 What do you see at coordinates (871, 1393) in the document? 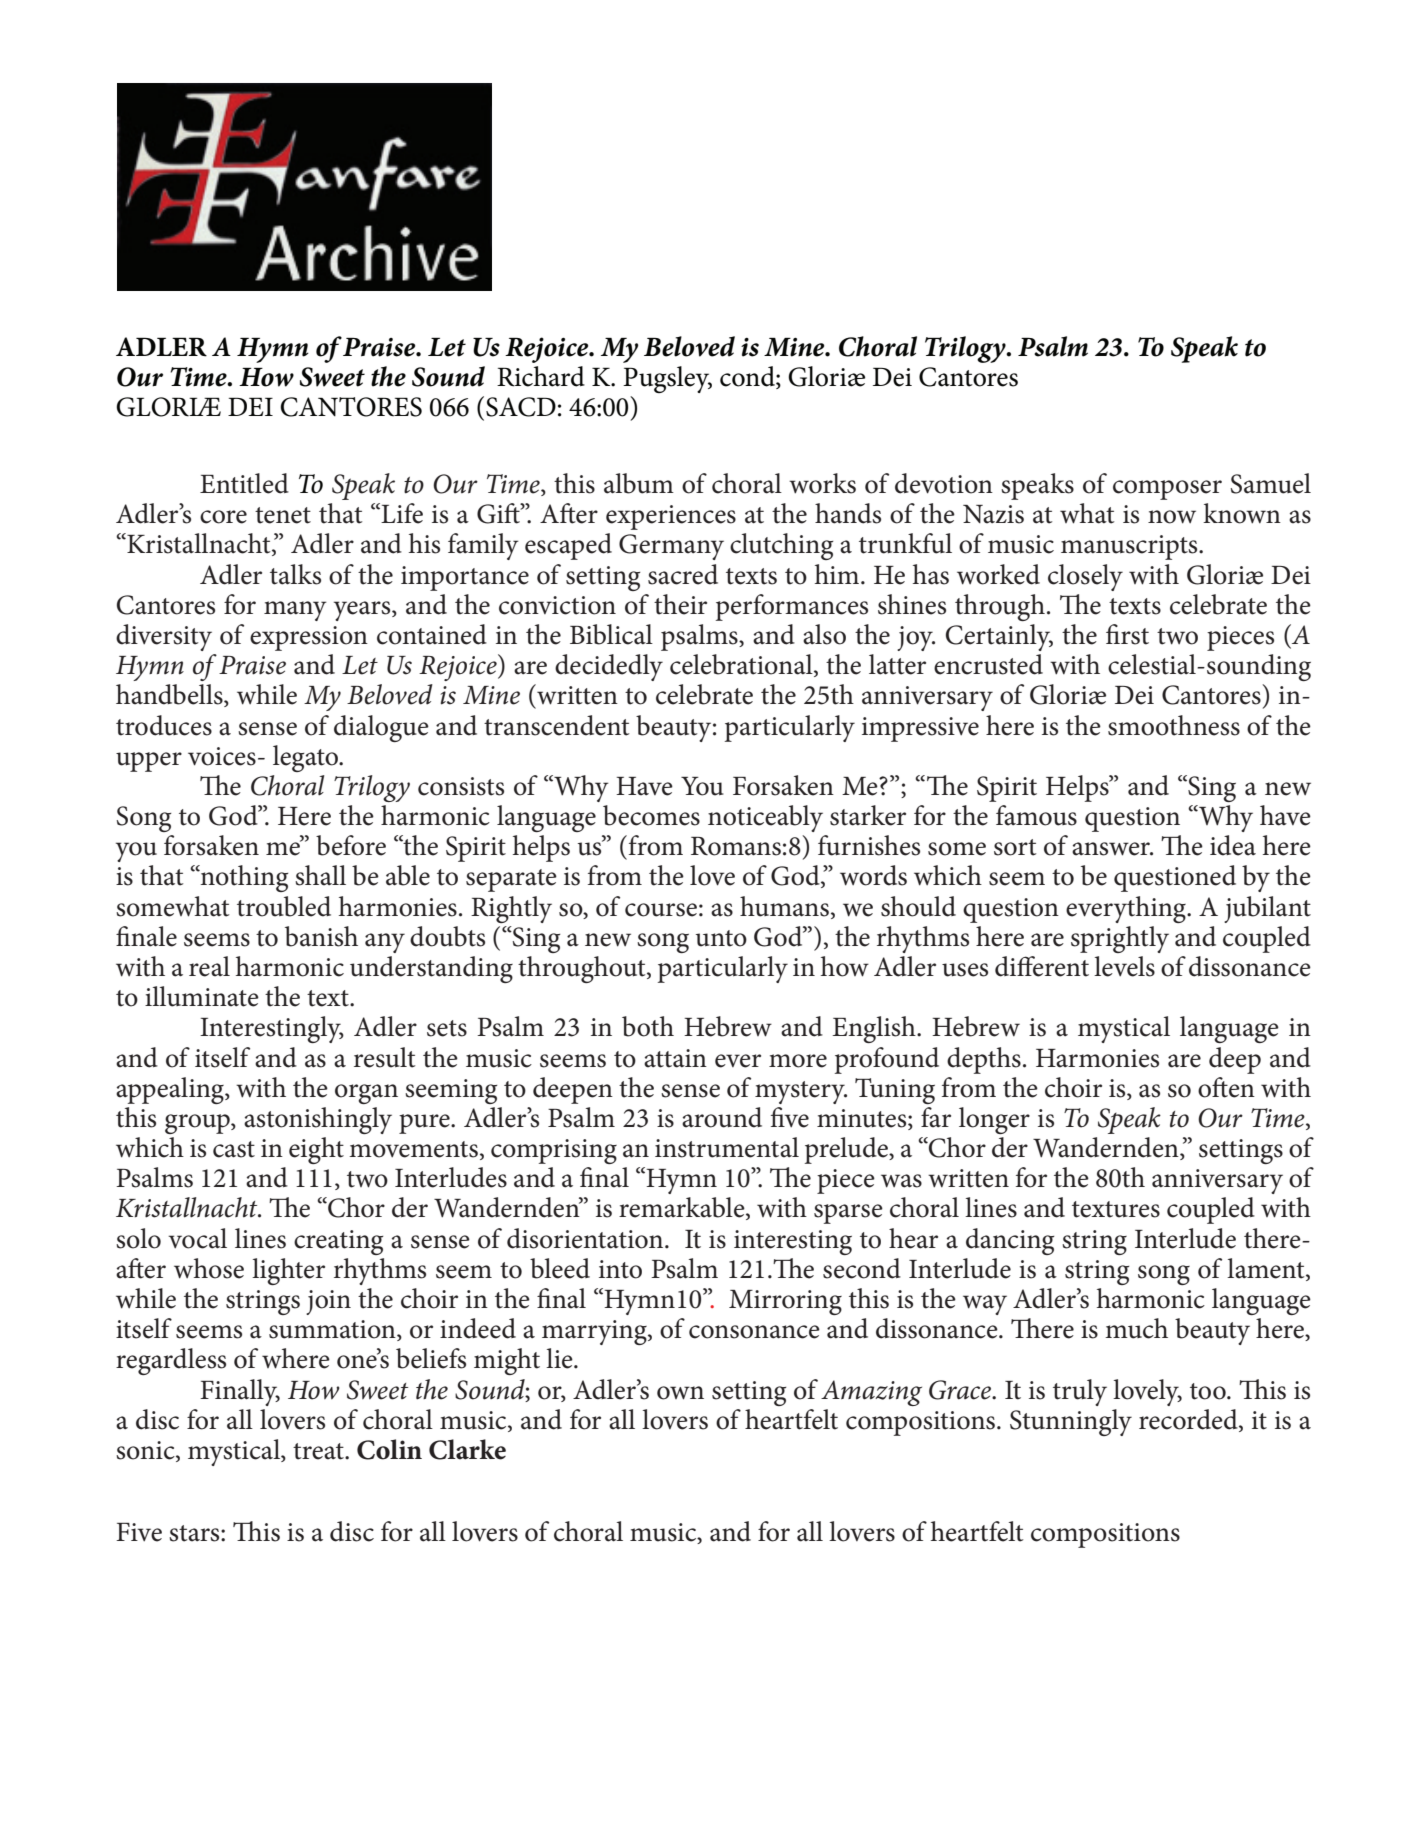
I see `Amazing` at bounding box center [871, 1393].
